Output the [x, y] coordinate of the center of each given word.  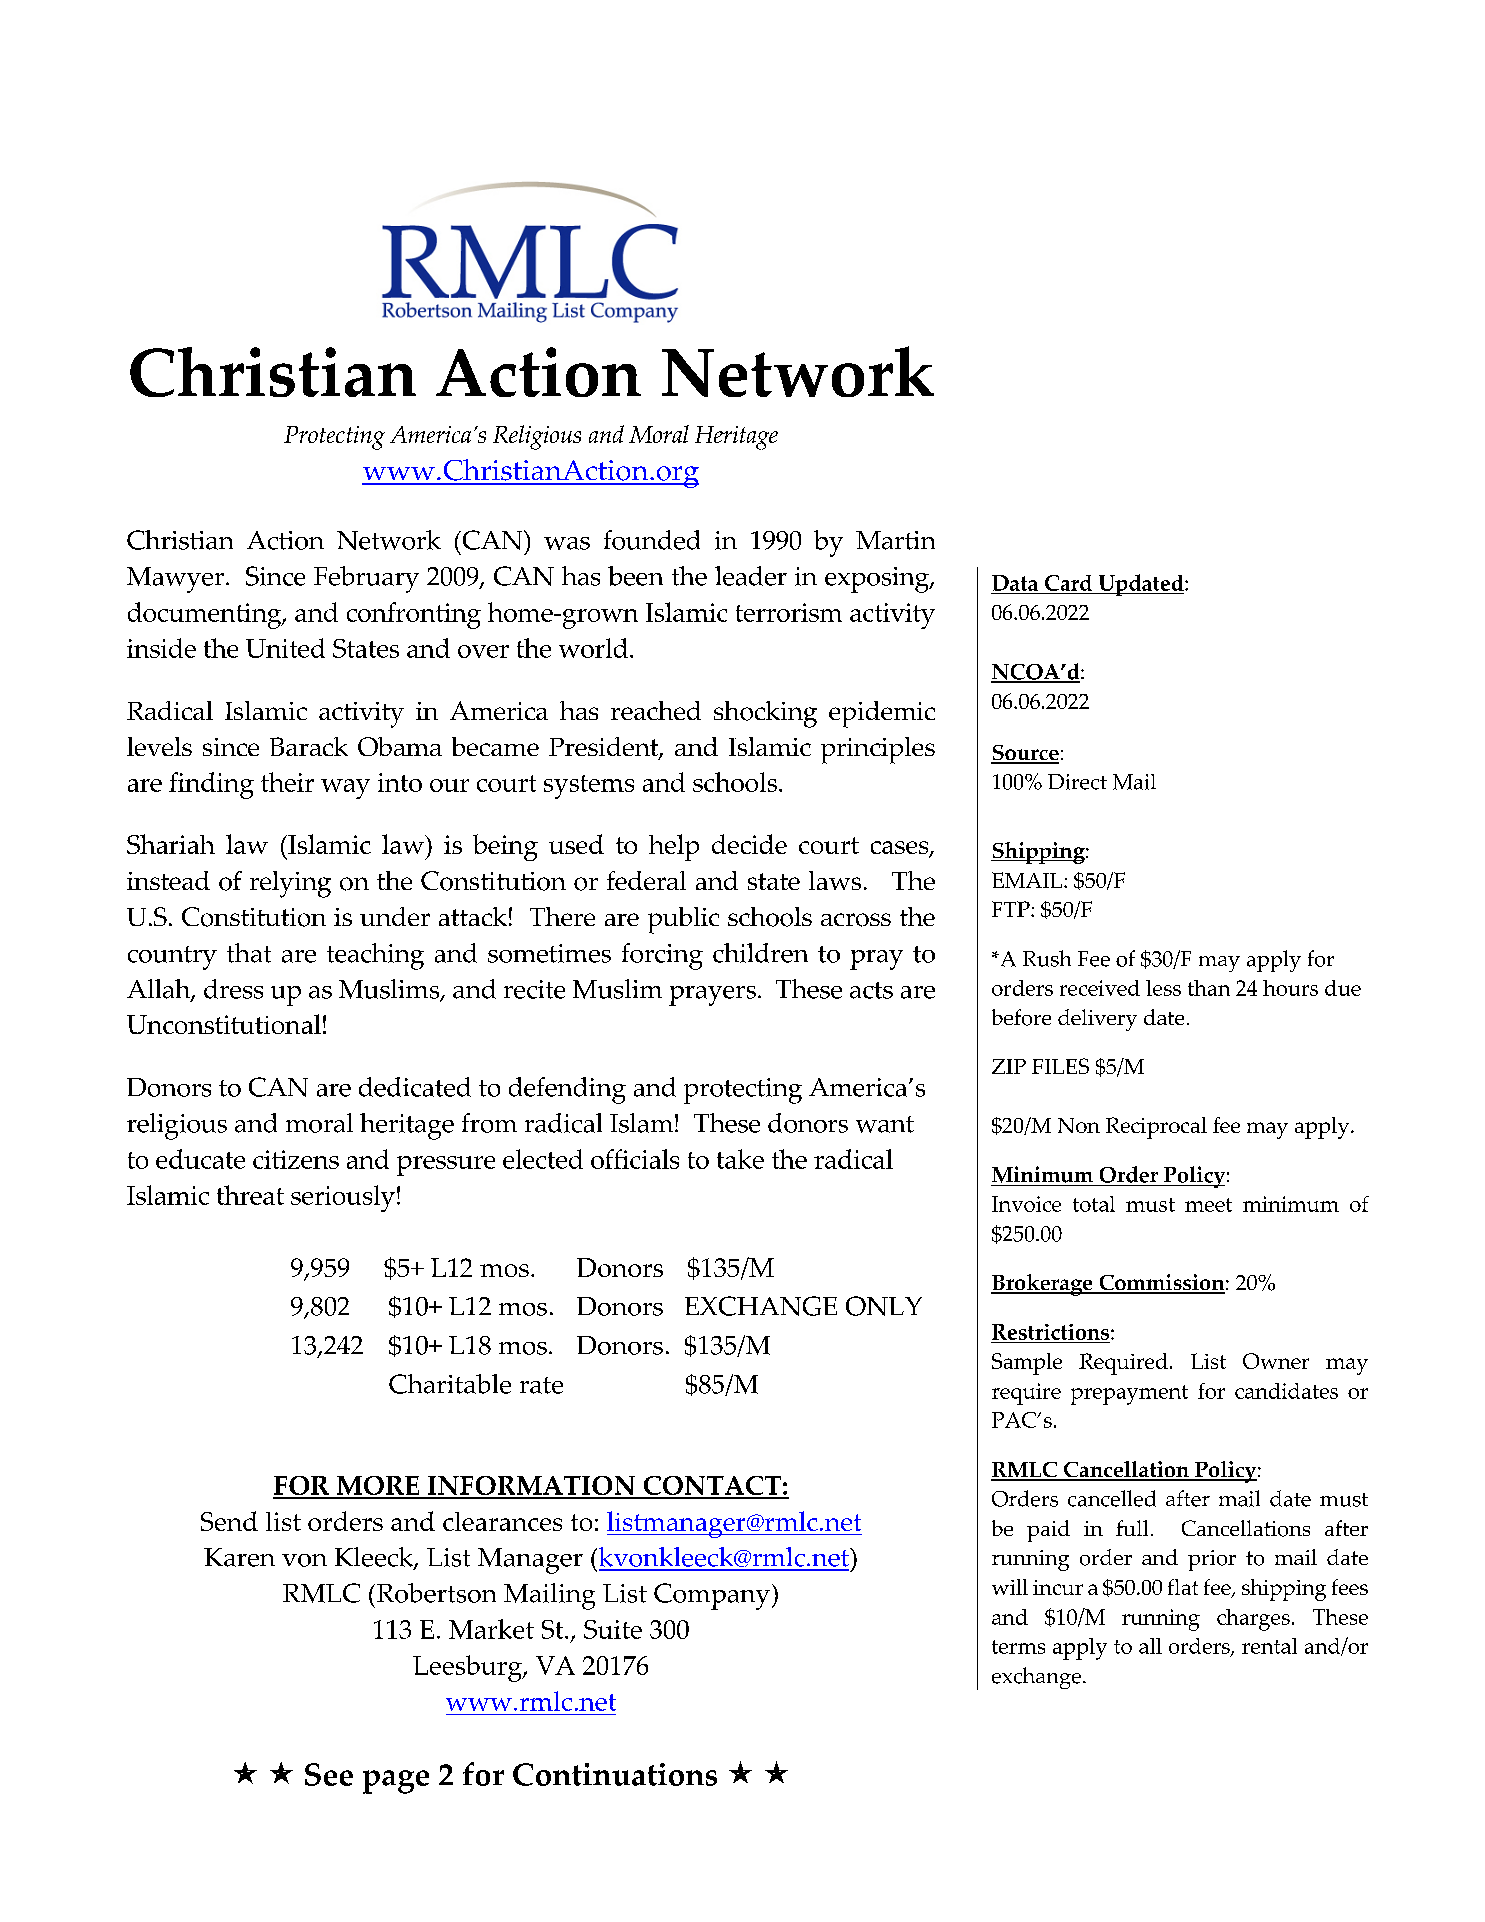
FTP [1012, 909]
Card [1068, 584]
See [329, 1774]
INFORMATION [531, 1487]
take [740, 1159]
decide [749, 844]
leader [751, 576]
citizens [296, 1159]
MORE [378, 1487]
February [366, 579]
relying [290, 884]
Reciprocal [1156, 1128]
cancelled [1112, 1498]
